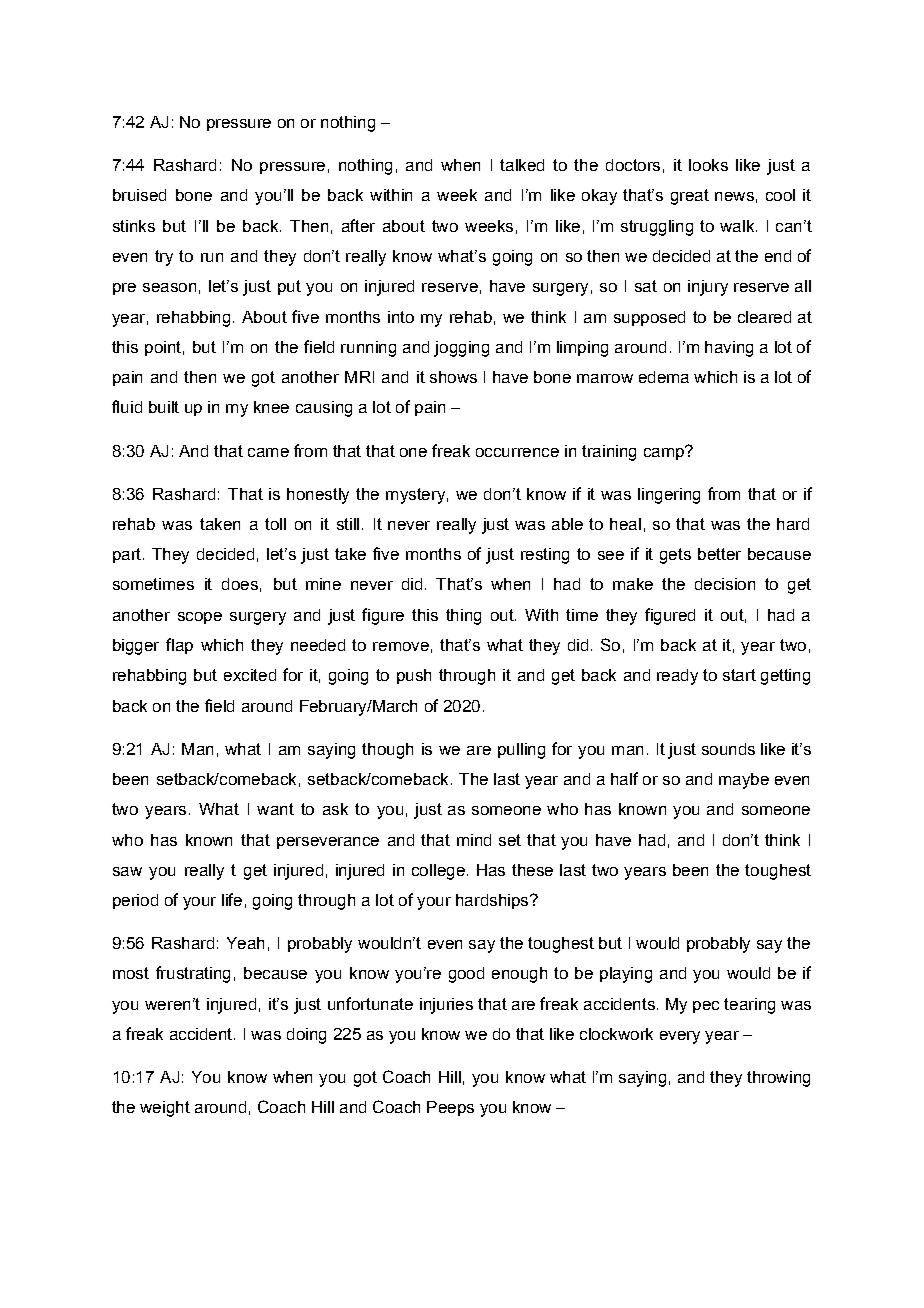 The image size is (924, 1308). Describe the element at coordinates (522, 165) in the image. I see `talked` at that location.
